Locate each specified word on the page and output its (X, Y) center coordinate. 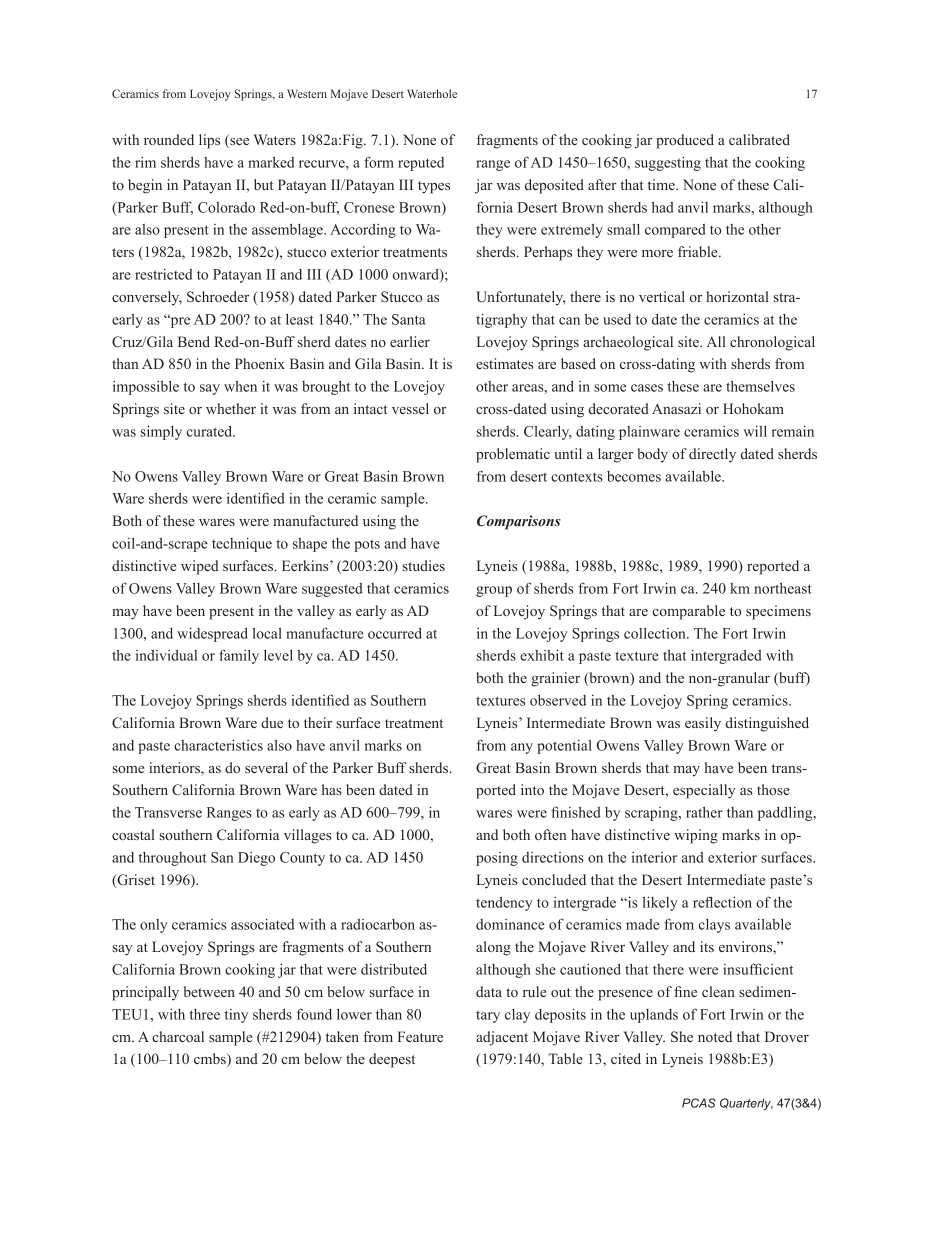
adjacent (502, 1038)
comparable (689, 612)
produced (685, 141)
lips (209, 141)
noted (715, 1036)
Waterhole (432, 93)
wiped (200, 567)
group (494, 591)
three (205, 1014)
